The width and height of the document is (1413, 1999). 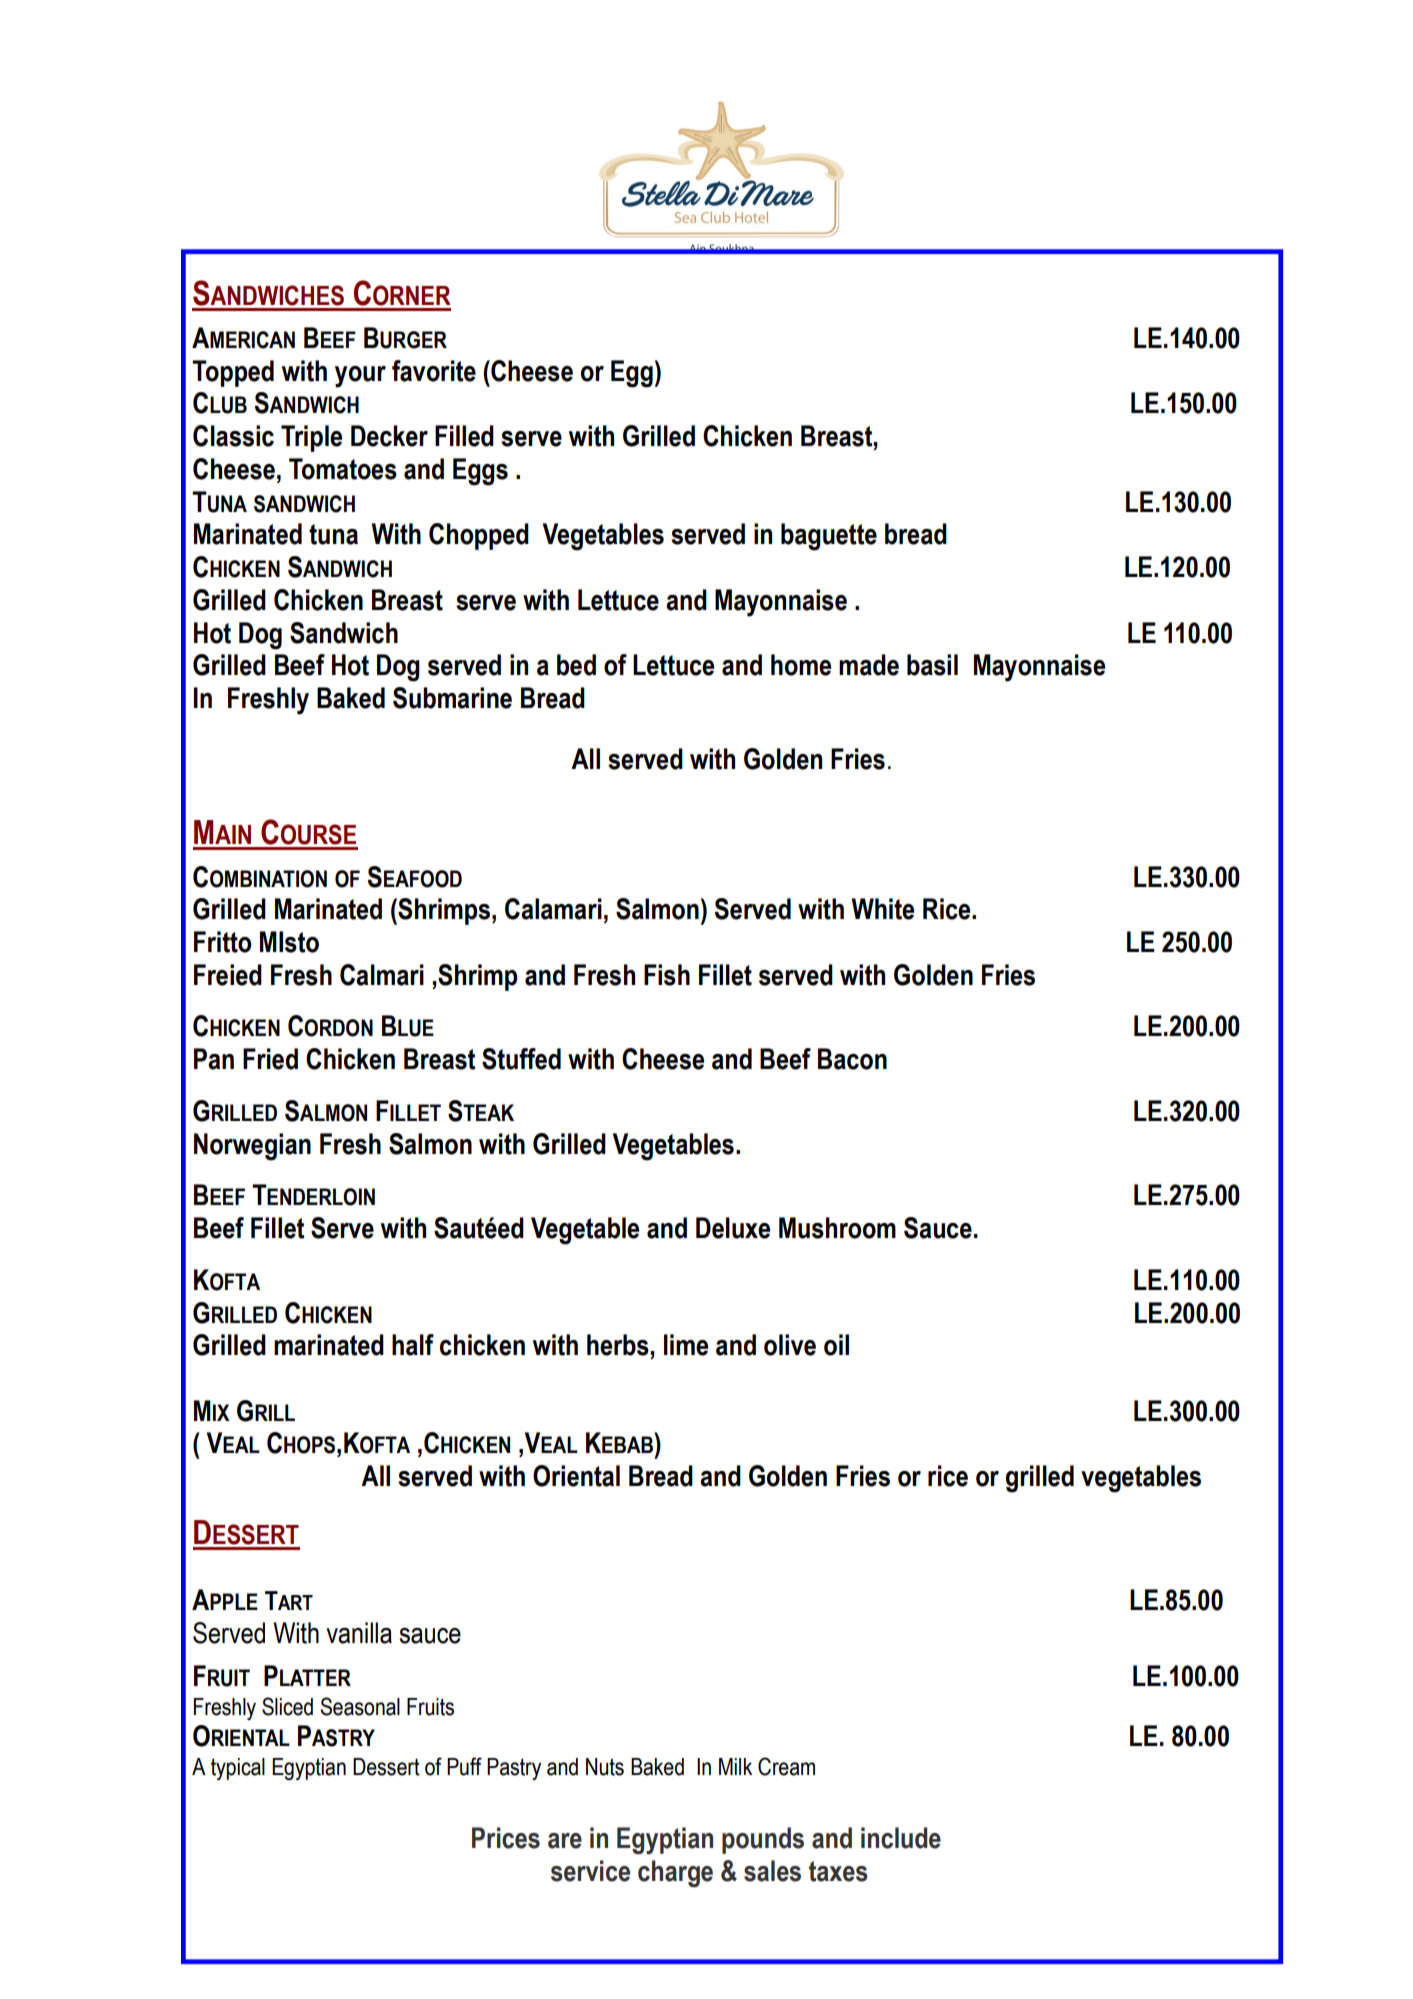 What do you see at coordinates (311, 438) in the document?
I see `Triple` at bounding box center [311, 438].
